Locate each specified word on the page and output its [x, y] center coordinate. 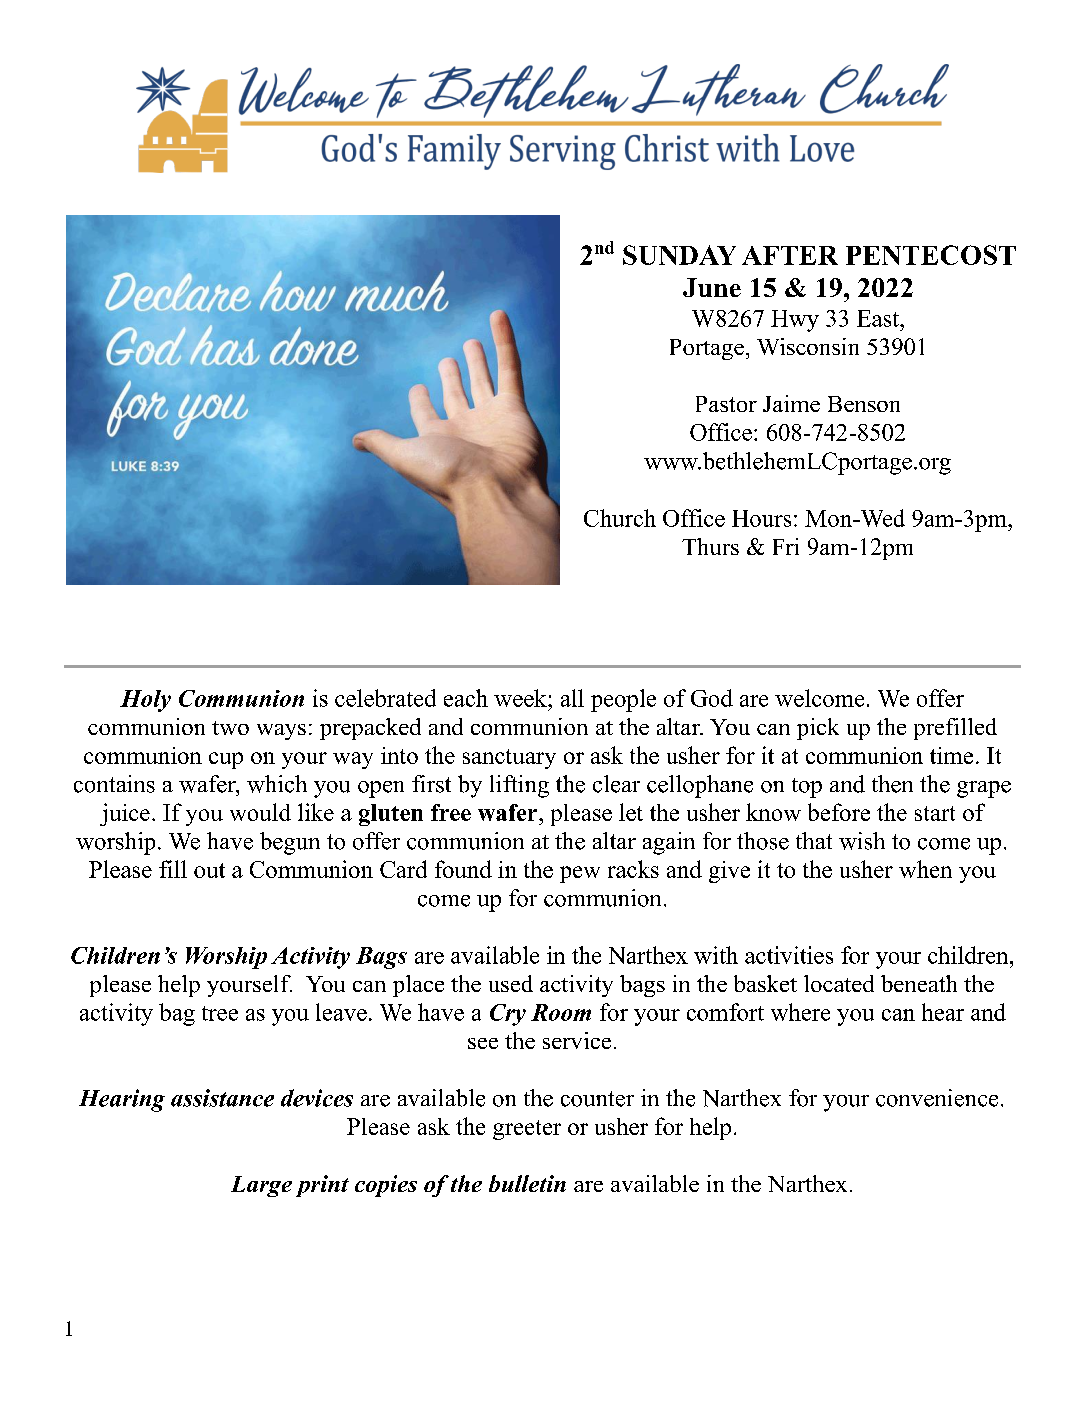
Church [620, 518]
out [209, 870]
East [879, 318]
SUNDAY [679, 255]
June [712, 287]
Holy [145, 701]
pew [580, 874]
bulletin [527, 1183]
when [925, 869]
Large [261, 1186]
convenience [937, 1098]
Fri [786, 546]
